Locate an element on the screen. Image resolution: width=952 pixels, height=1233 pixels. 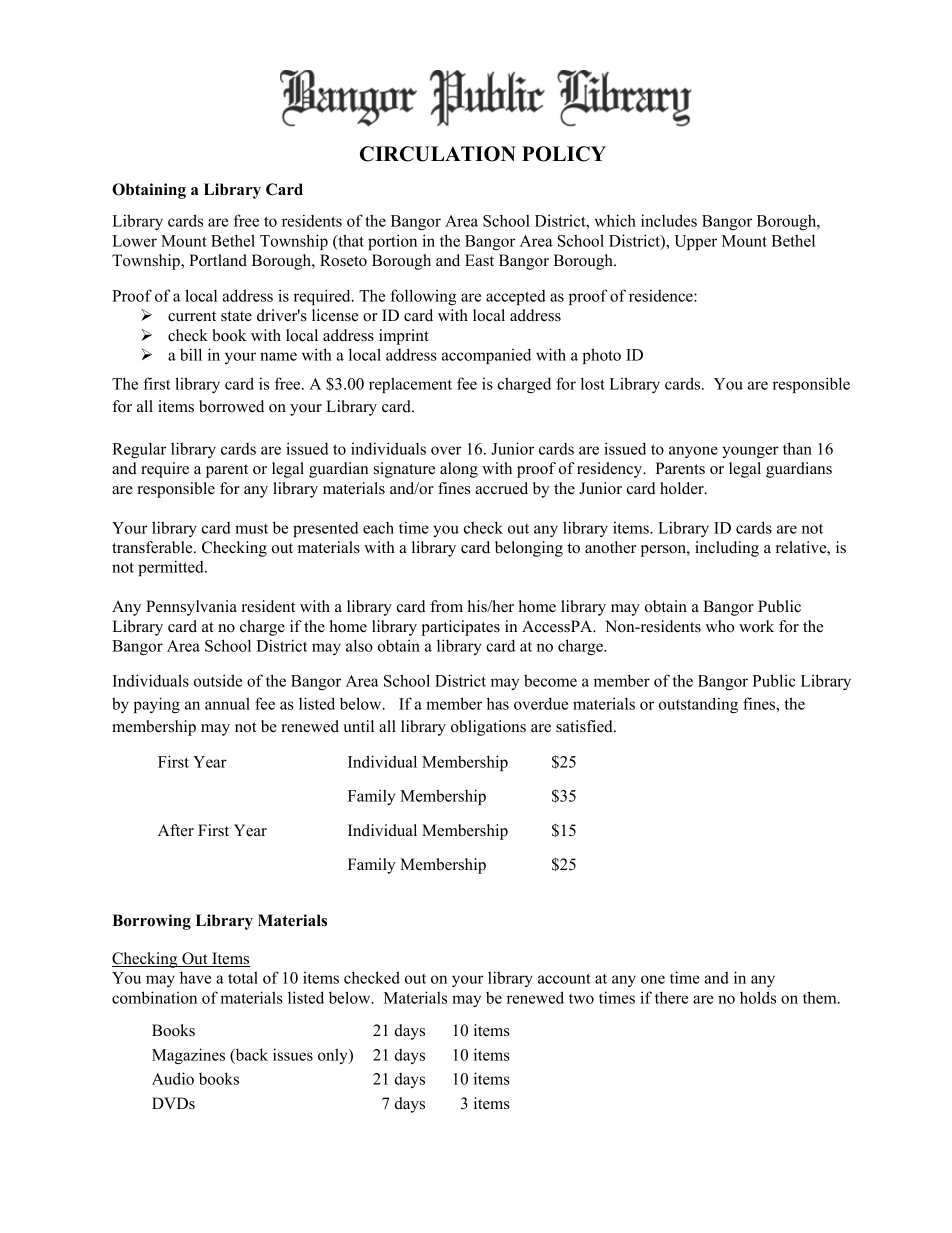
holds is located at coordinates (758, 997).
